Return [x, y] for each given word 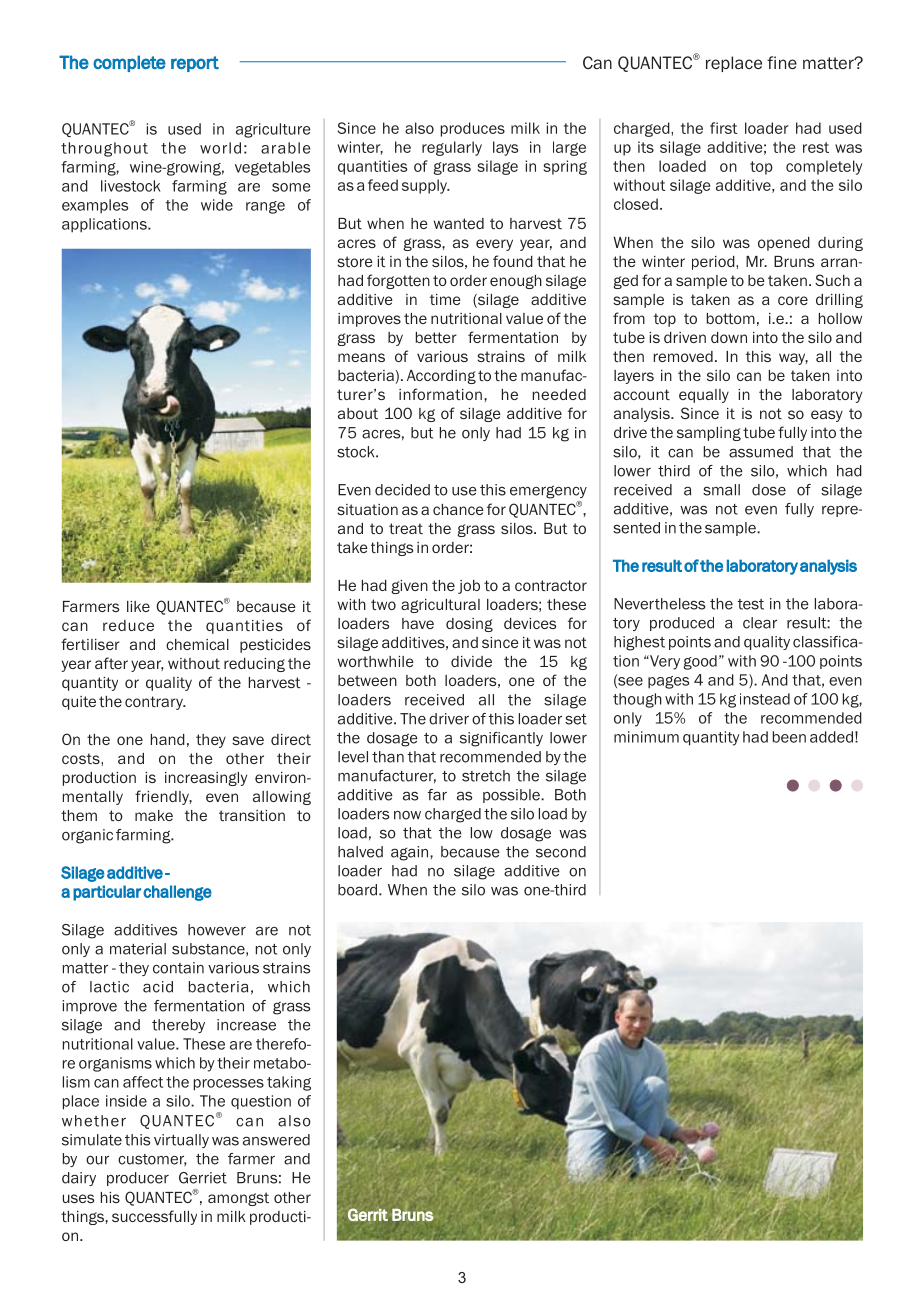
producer [138, 1179]
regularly [452, 148]
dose [769, 490]
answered [276, 1140]
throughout [104, 149]
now [407, 815]
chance [458, 509]
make [154, 815]
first [724, 128]
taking [289, 1083]
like [138, 606]
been [789, 737]
